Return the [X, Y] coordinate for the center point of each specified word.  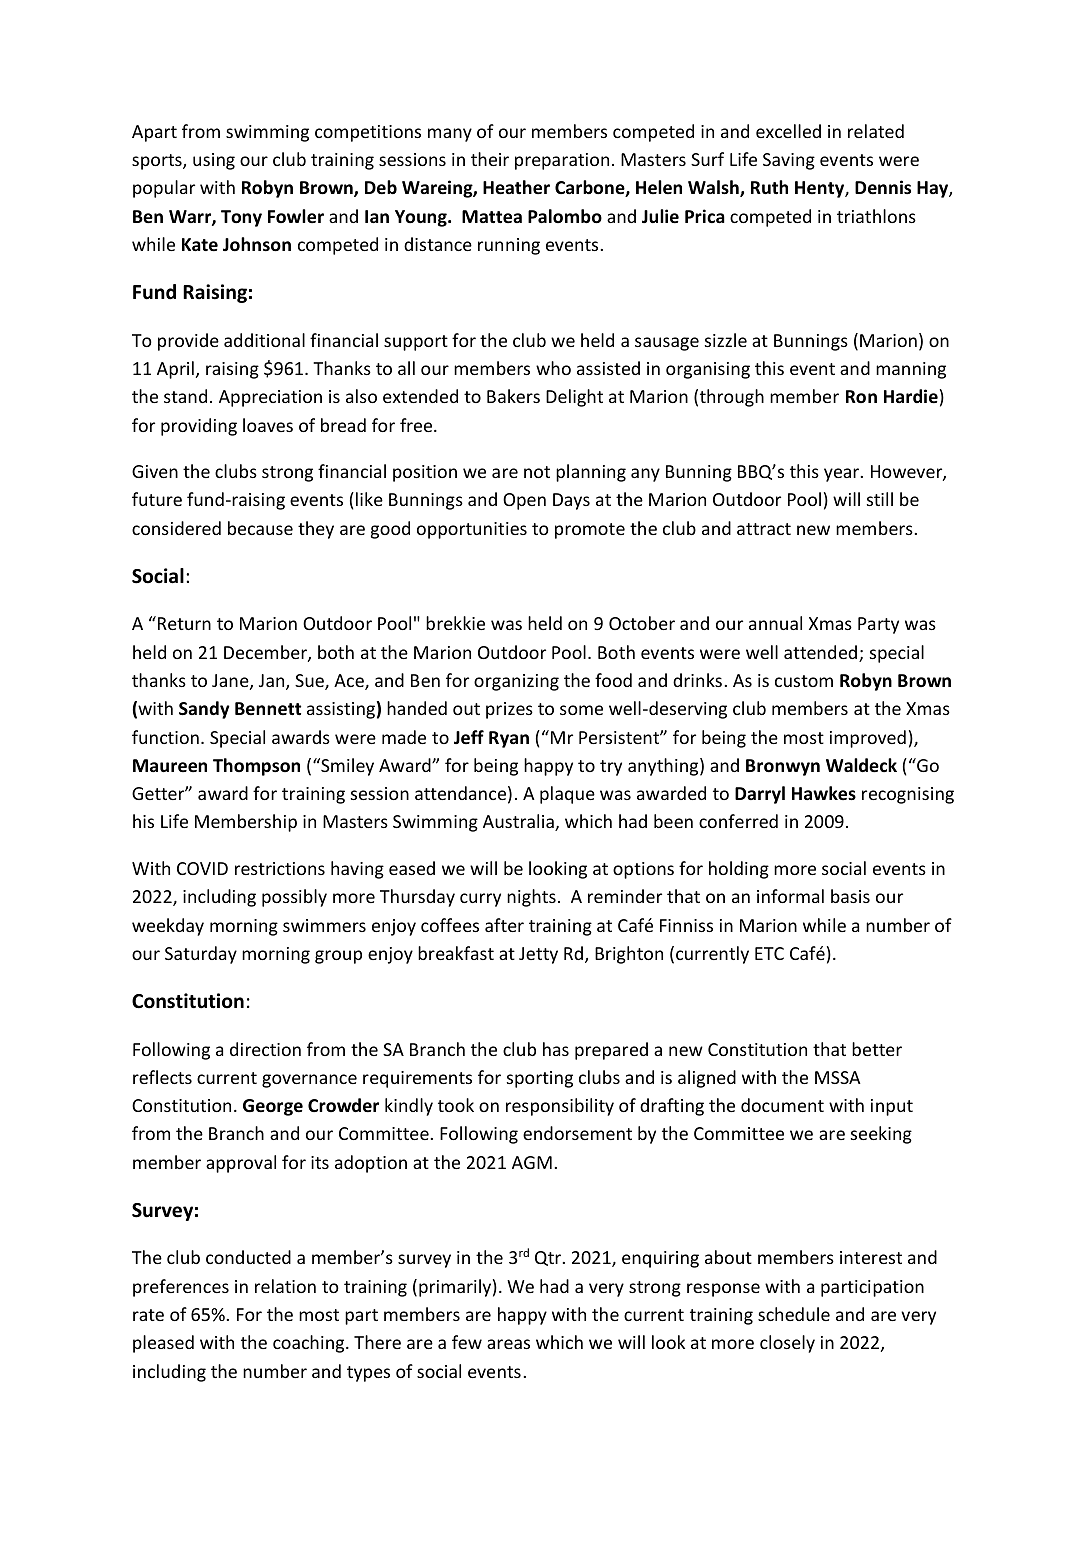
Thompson [256, 767]
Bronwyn [783, 767]
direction [265, 1049]
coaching [310, 1344]
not [537, 472]
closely [787, 1344]
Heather [516, 187]
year [843, 475]
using [214, 161]
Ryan [509, 739]
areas [508, 1344]
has [556, 1049]
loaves [268, 425]
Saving [789, 161]
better [877, 1049]
